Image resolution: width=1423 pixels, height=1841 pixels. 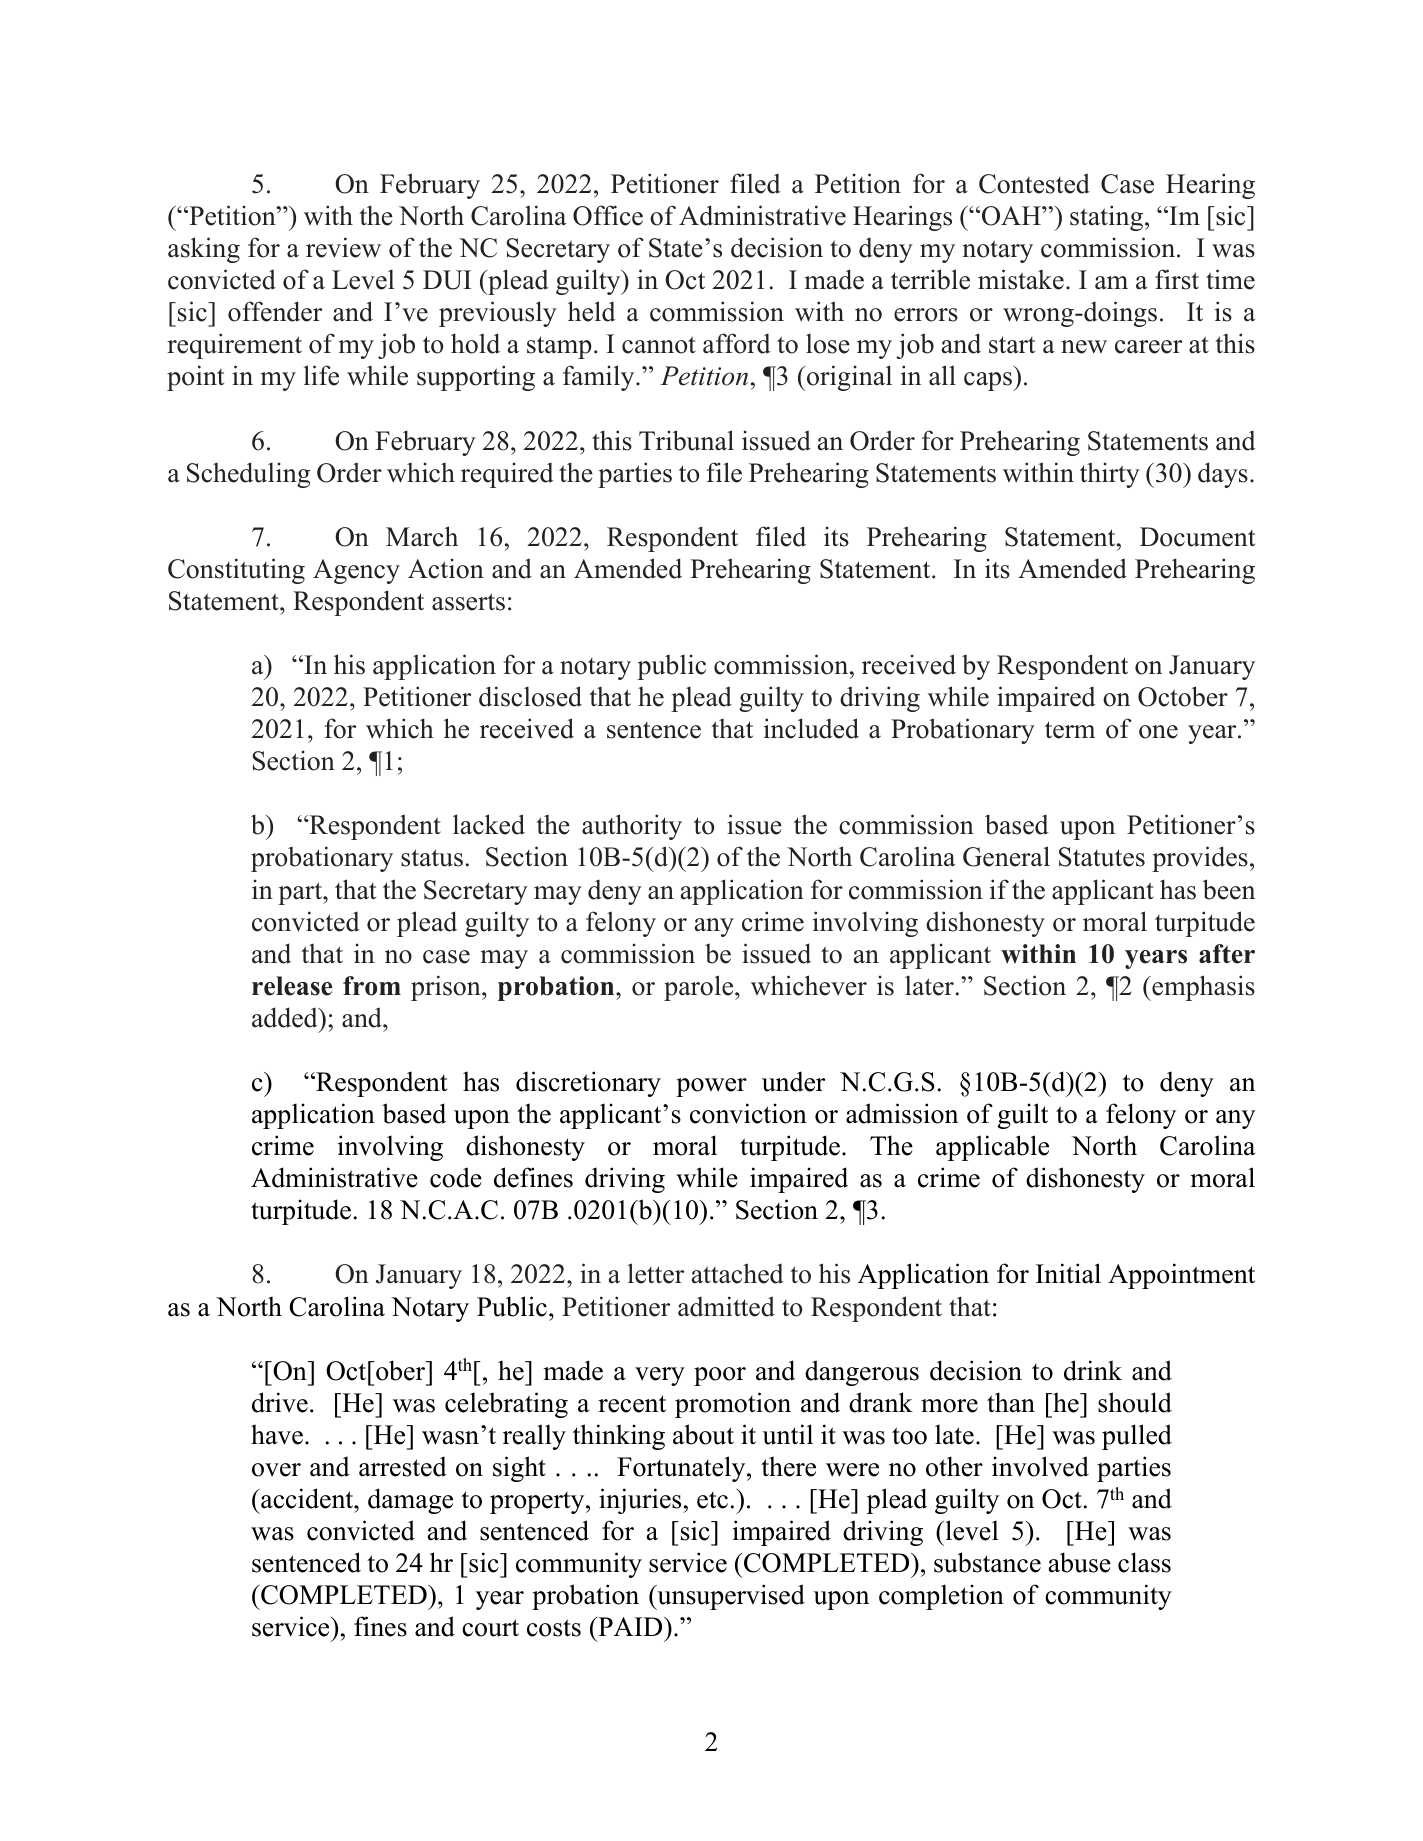 What do you see at coordinates (343, 247) in the image?
I see `review` at bounding box center [343, 247].
